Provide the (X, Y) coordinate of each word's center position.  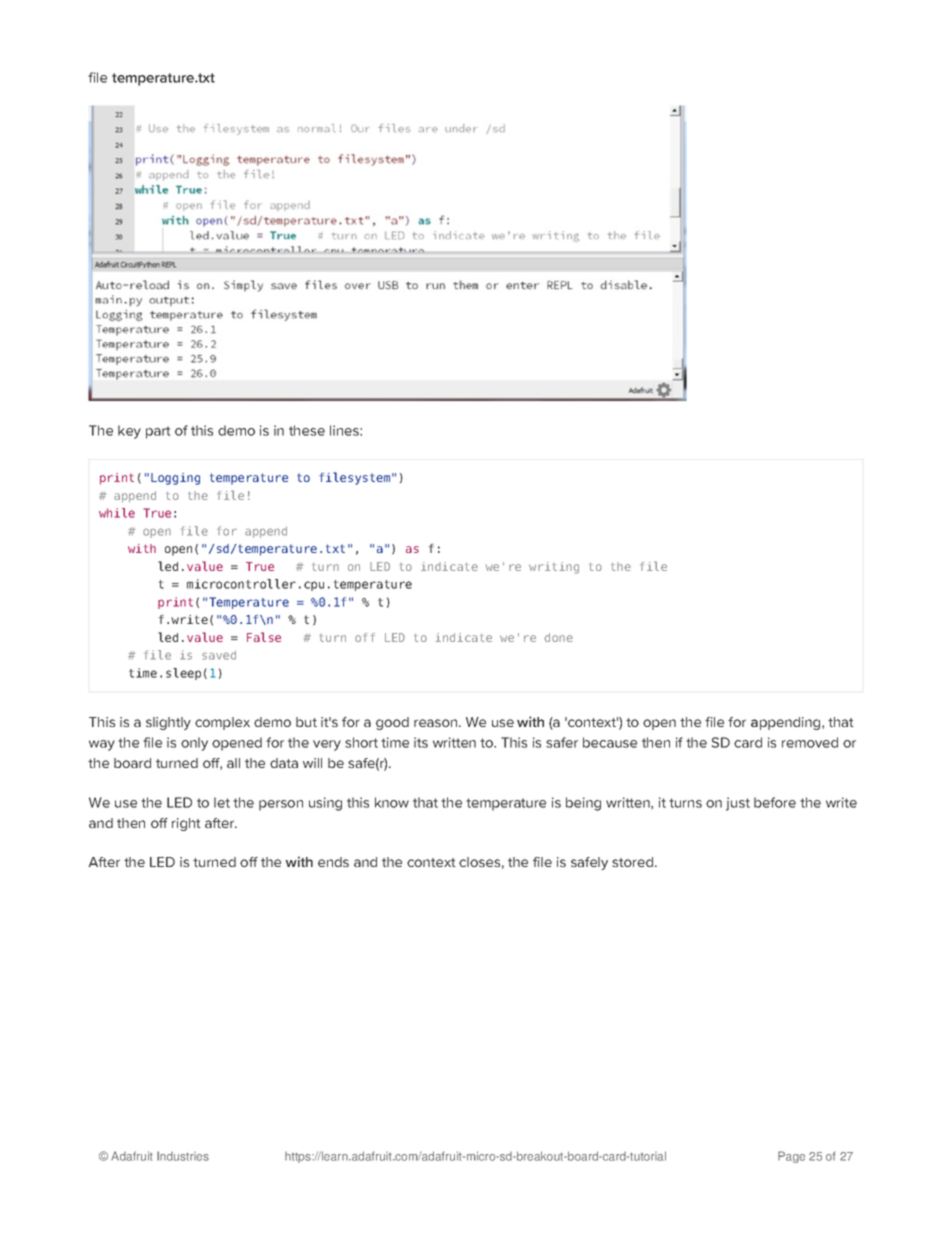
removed (810, 742)
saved (219, 655)
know (392, 802)
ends (333, 862)
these (307, 430)
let (222, 802)
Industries (183, 1156)
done (558, 637)
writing (554, 568)
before (775, 802)
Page (791, 1157)
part (158, 432)
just (738, 804)
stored (632, 862)
